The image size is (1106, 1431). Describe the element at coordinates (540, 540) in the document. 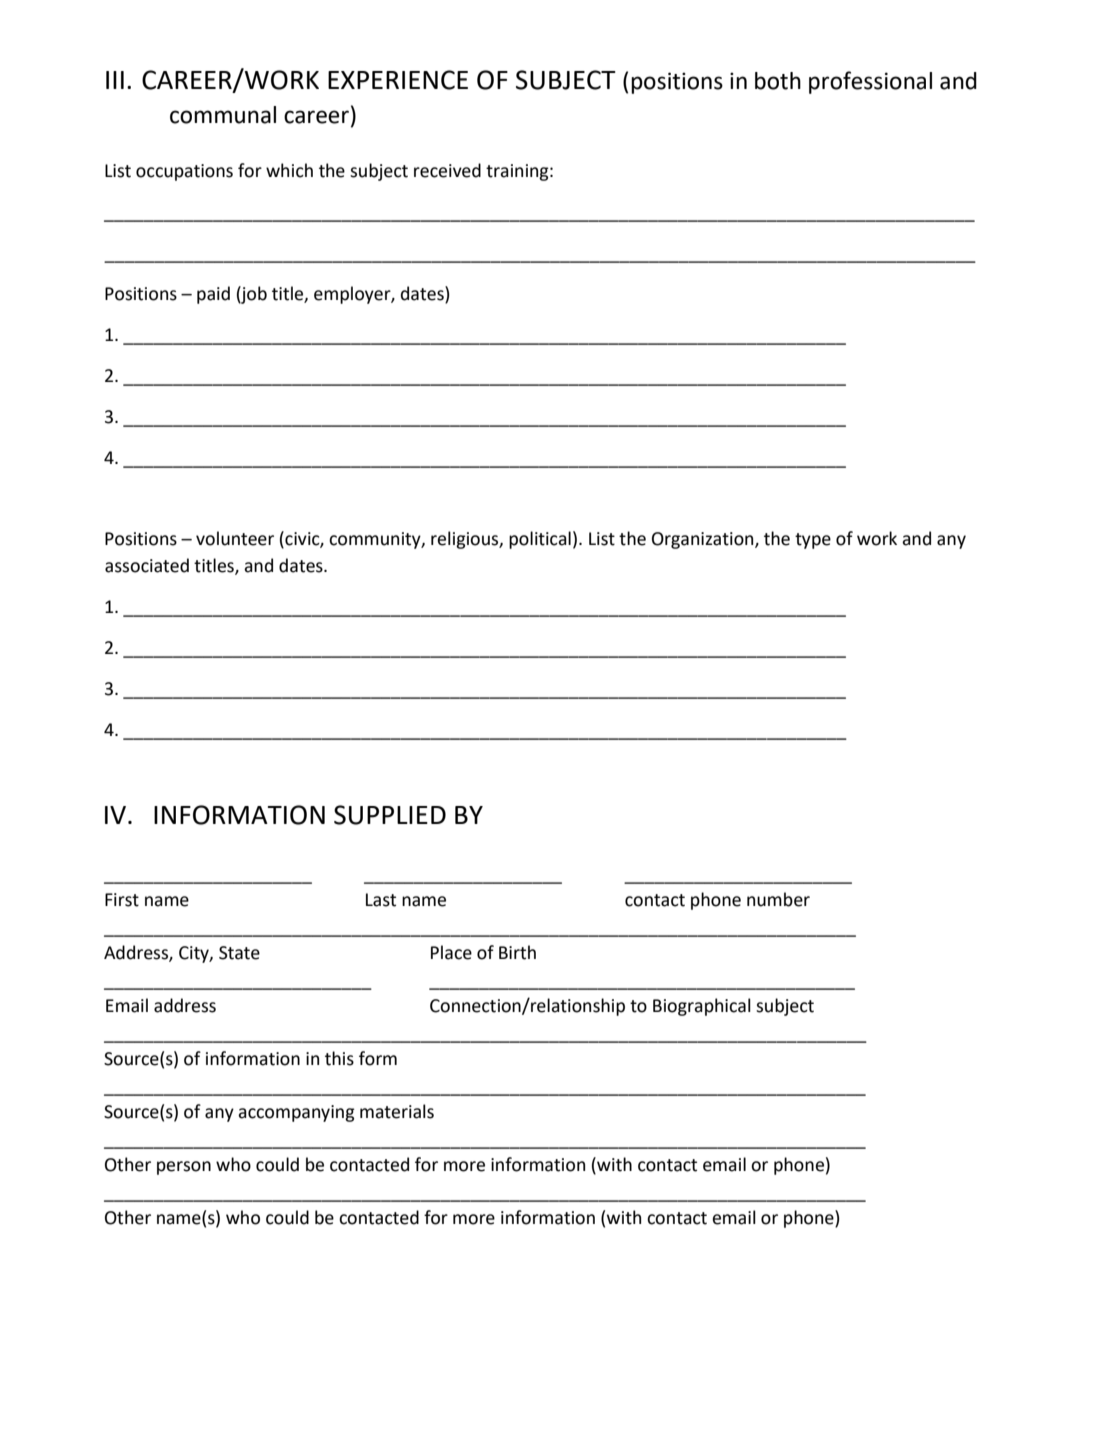

I see `political` at that location.
